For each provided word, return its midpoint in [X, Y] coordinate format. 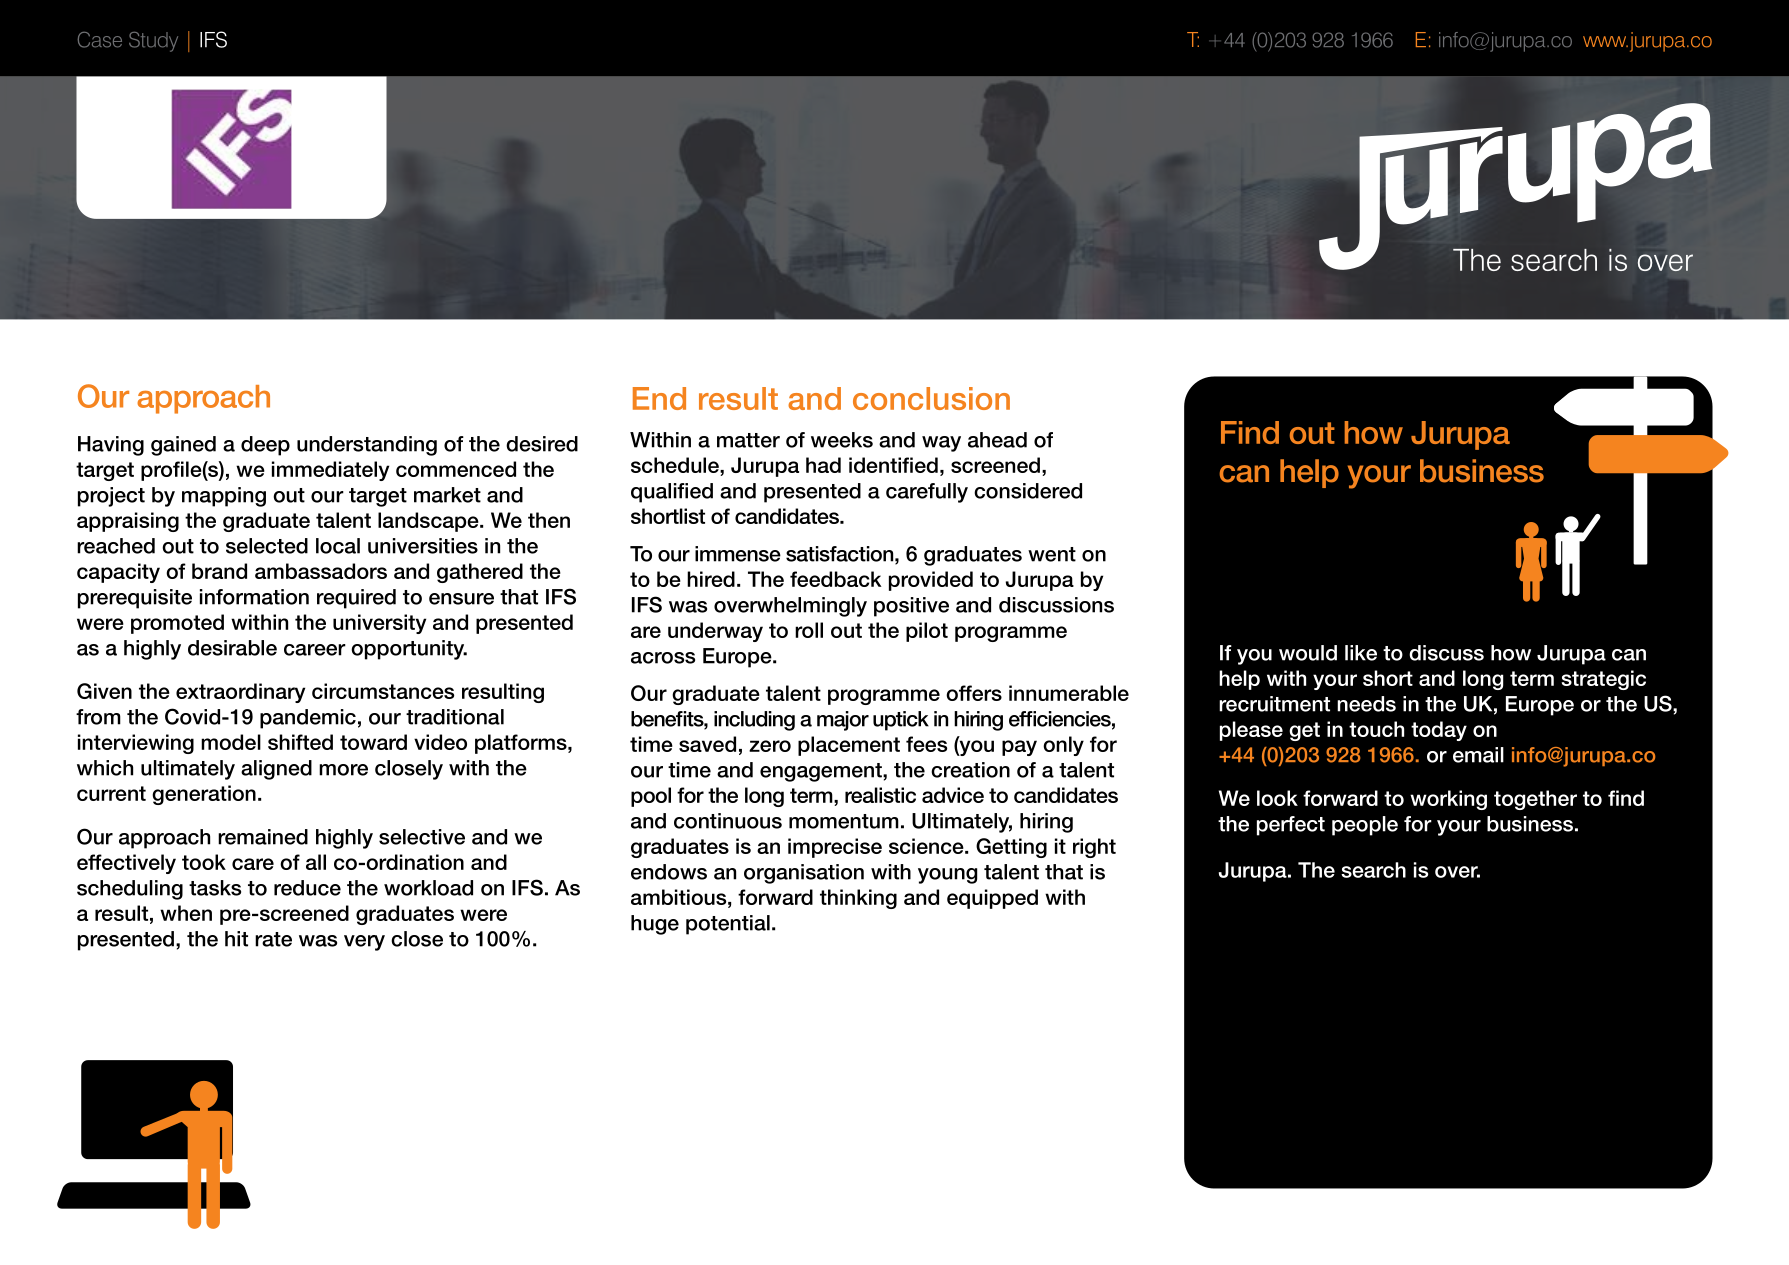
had [823, 465]
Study [153, 42]
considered [1028, 491]
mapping [224, 497]
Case [100, 40]
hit [236, 939]
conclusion [931, 398]
